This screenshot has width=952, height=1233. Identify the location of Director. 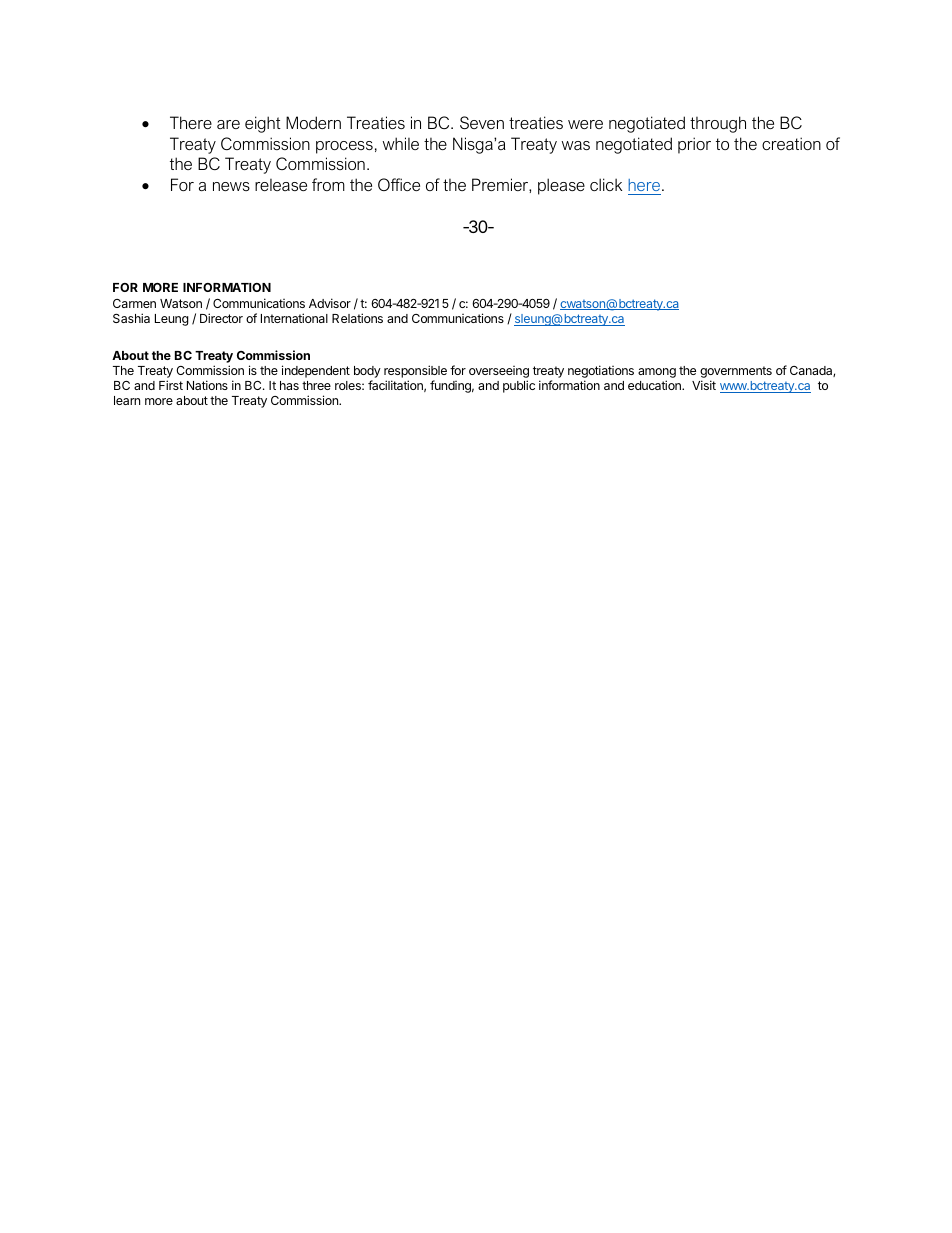
(221, 318).
